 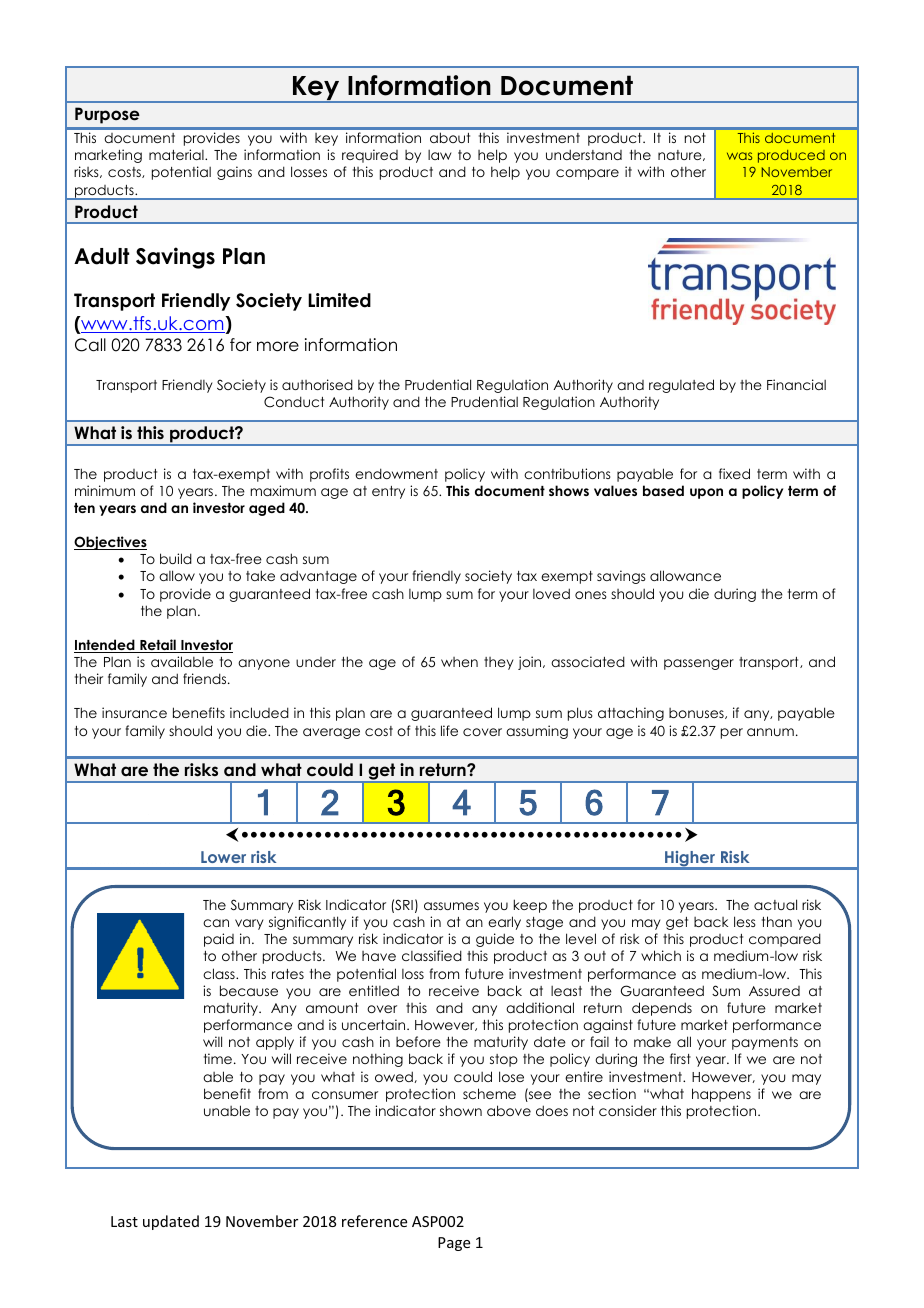 I want to click on law, so click(x=440, y=155).
